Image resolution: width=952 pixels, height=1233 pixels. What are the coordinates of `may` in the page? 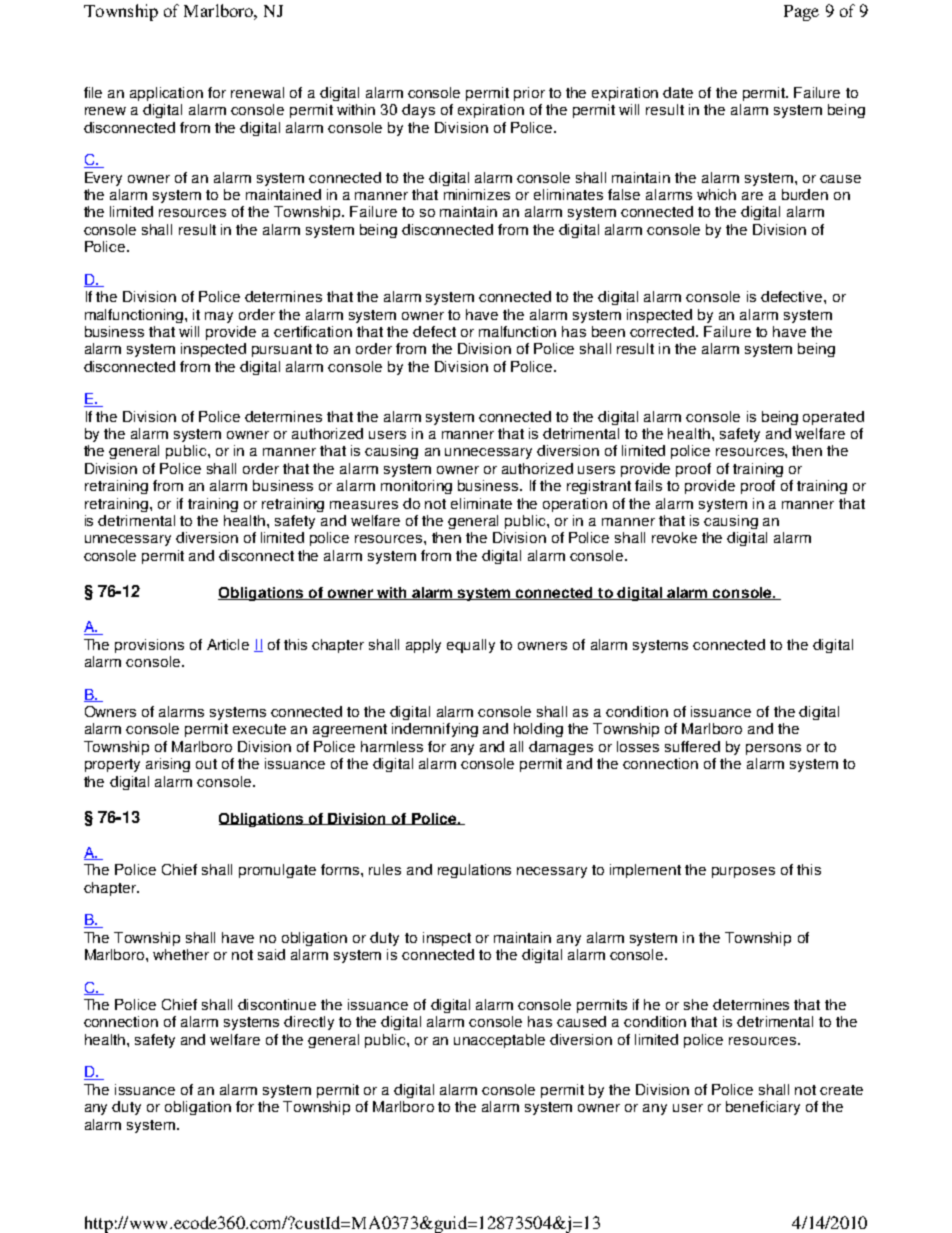 It's located at (219, 317).
